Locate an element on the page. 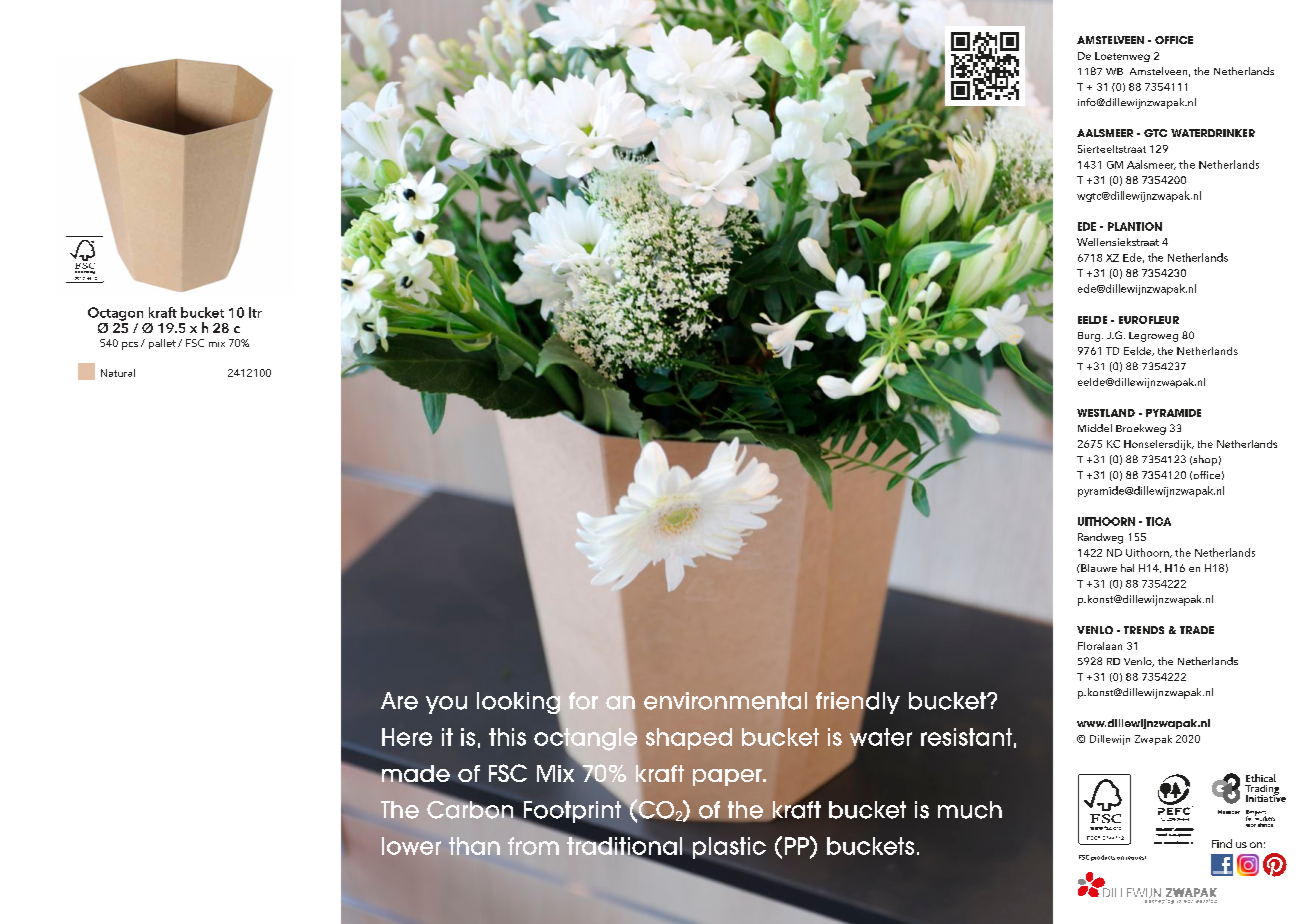  plastic is located at coordinates (729, 848).
